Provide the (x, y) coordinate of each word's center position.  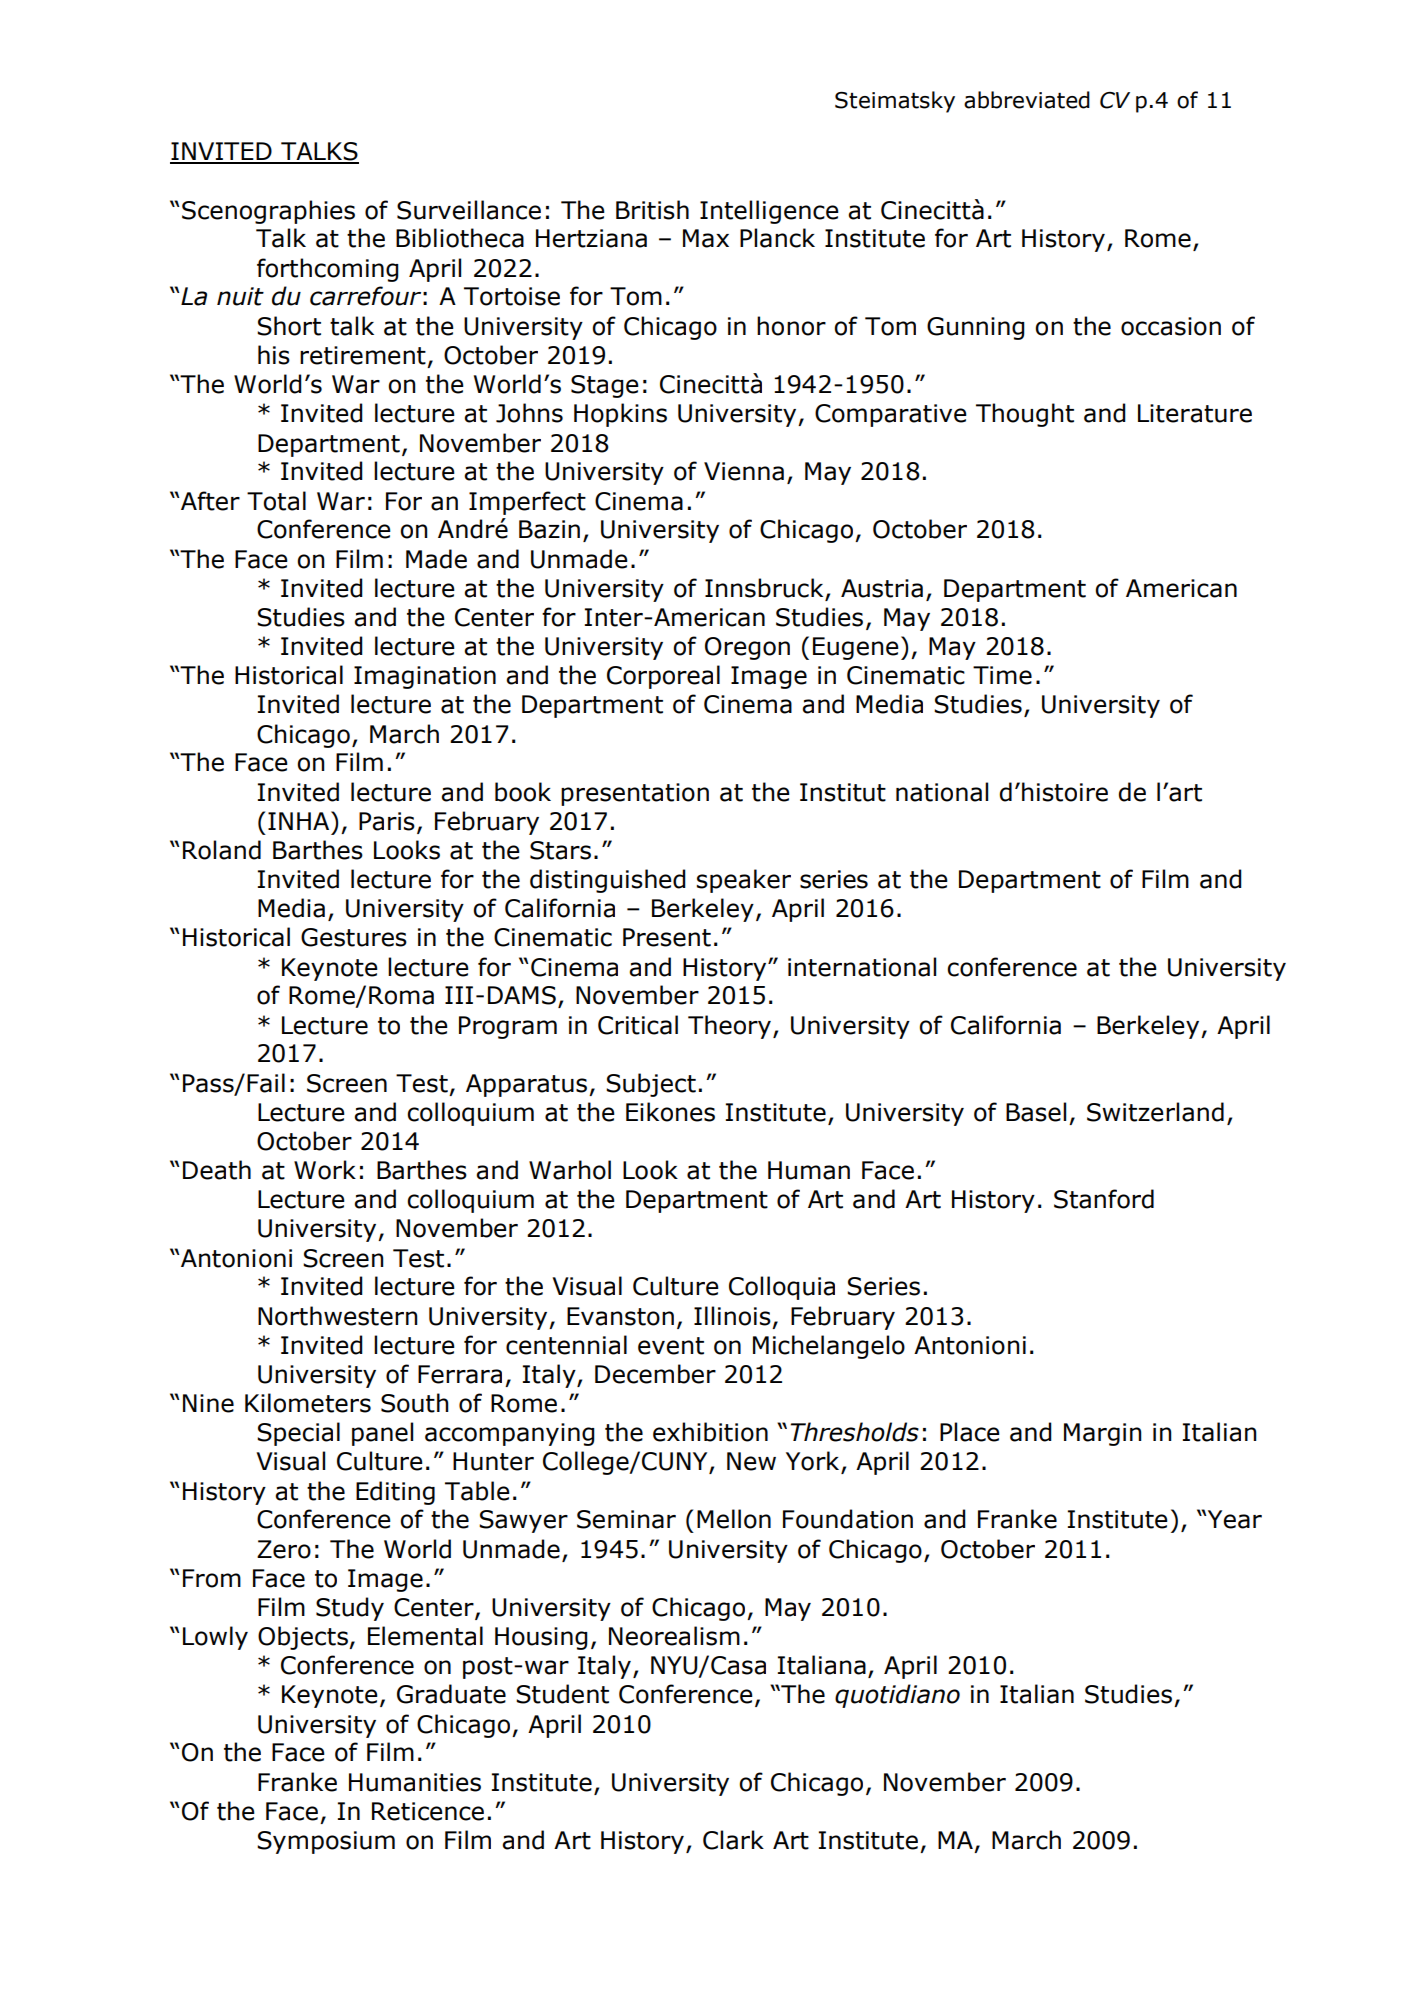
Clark (733, 1840)
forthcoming (328, 270)
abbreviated (1027, 100)
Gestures (354, 937)
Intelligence (769, 212)
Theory (729, 1027)
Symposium (326, 1842)
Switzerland (1155, 1112)
